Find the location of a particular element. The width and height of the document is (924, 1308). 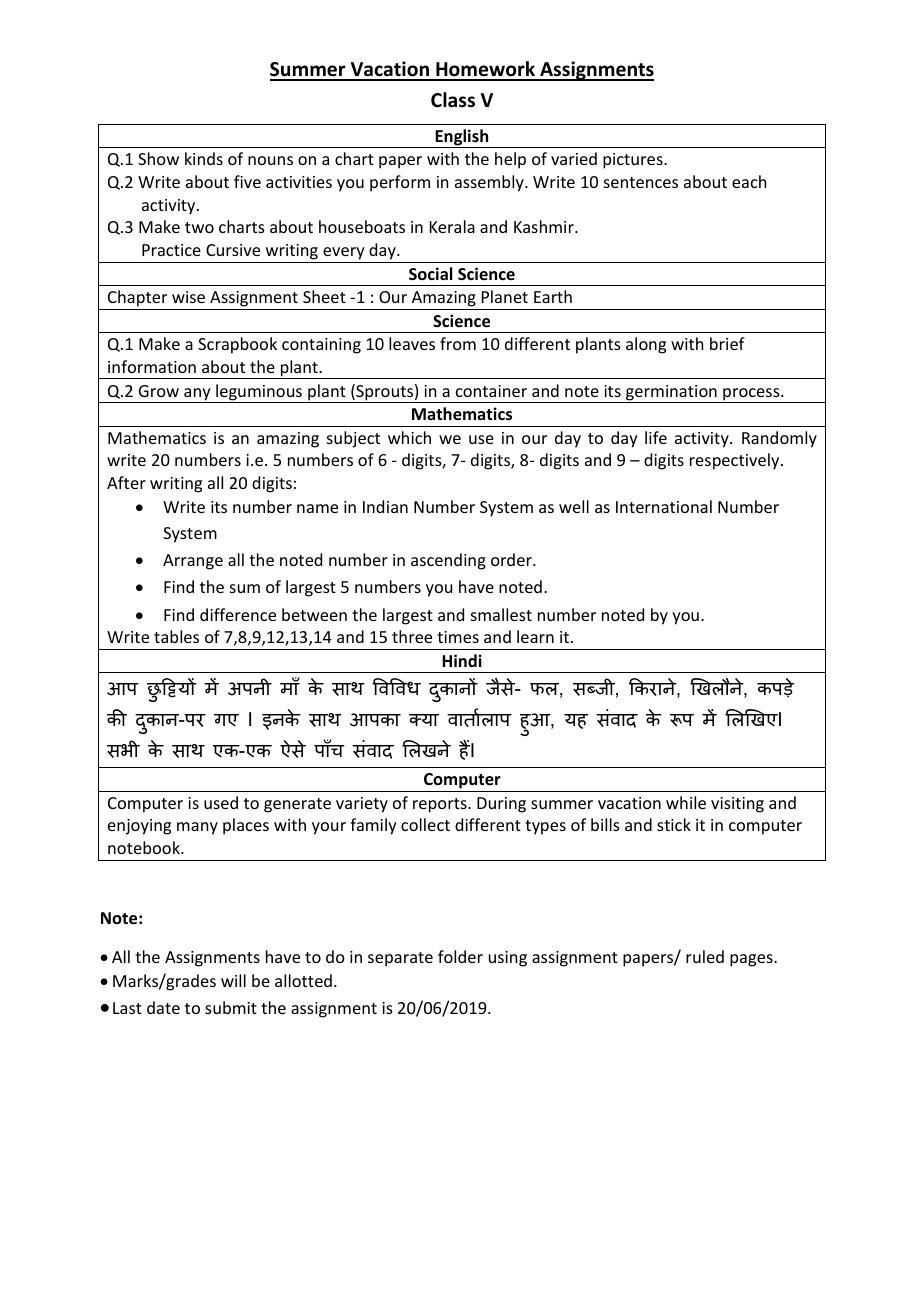

Arrange is located at coordinates (193, 562).
